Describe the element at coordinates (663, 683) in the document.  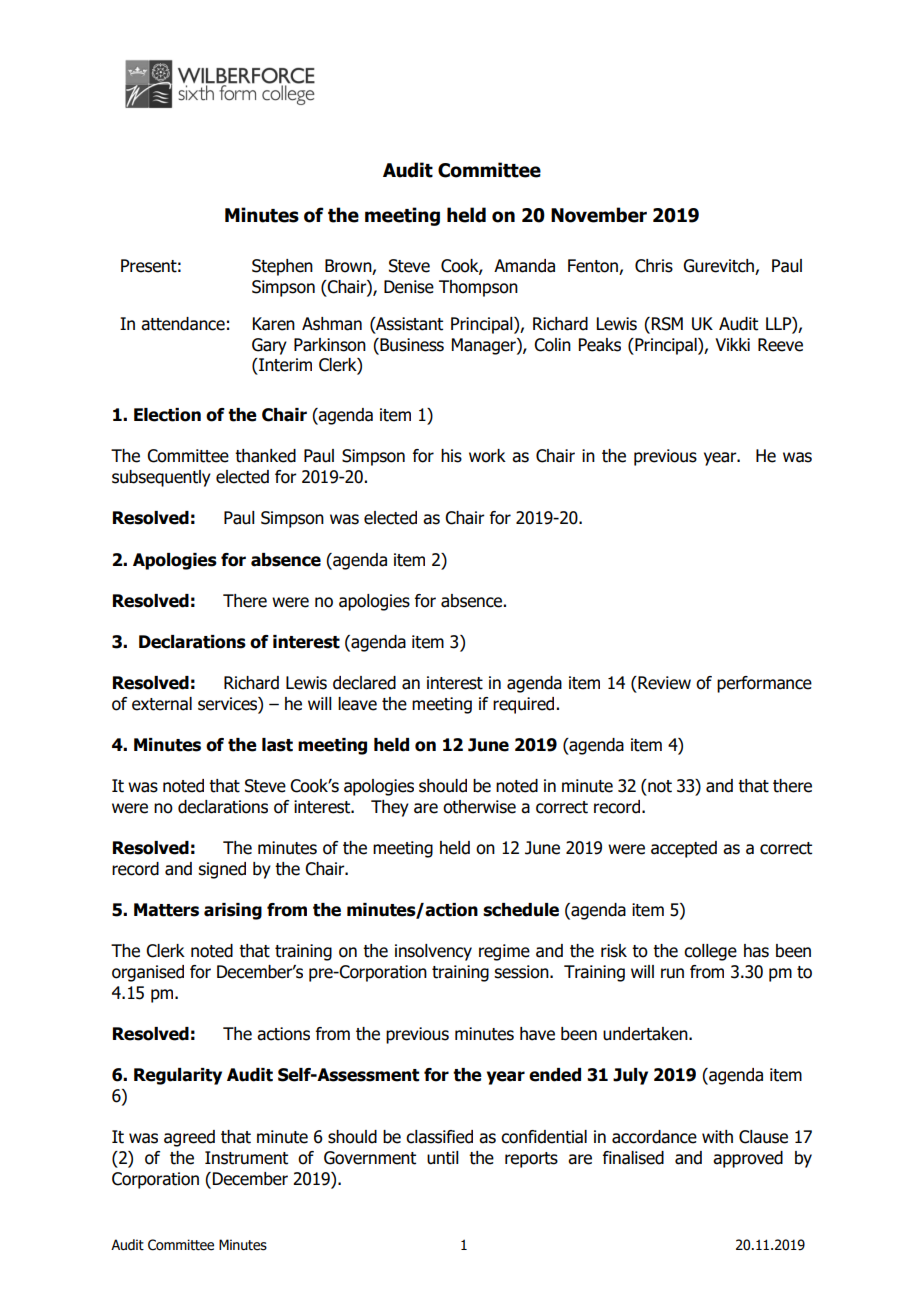
I see `Review` at that location.
